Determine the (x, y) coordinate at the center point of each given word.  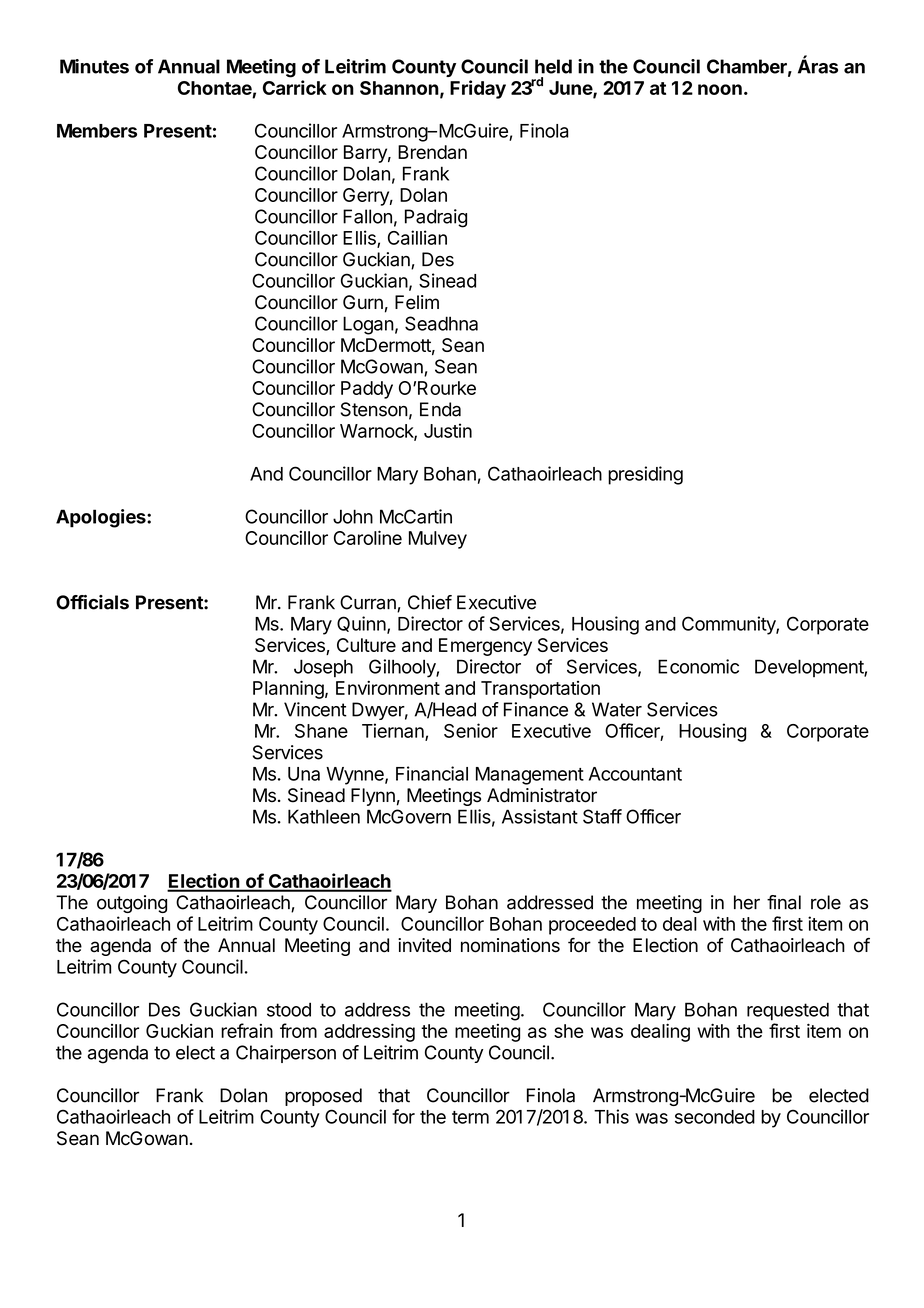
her (747, 902)
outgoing (132, 904)
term (470, 1117)
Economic (698, 666)
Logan (368, 325)
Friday (478, 89)
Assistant (540, 816)
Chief (430, 602)
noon (720, 89)
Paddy (367, 390)
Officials (92, 602)
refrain (247, 1030)
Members (97, 131)
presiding (645, 475)
